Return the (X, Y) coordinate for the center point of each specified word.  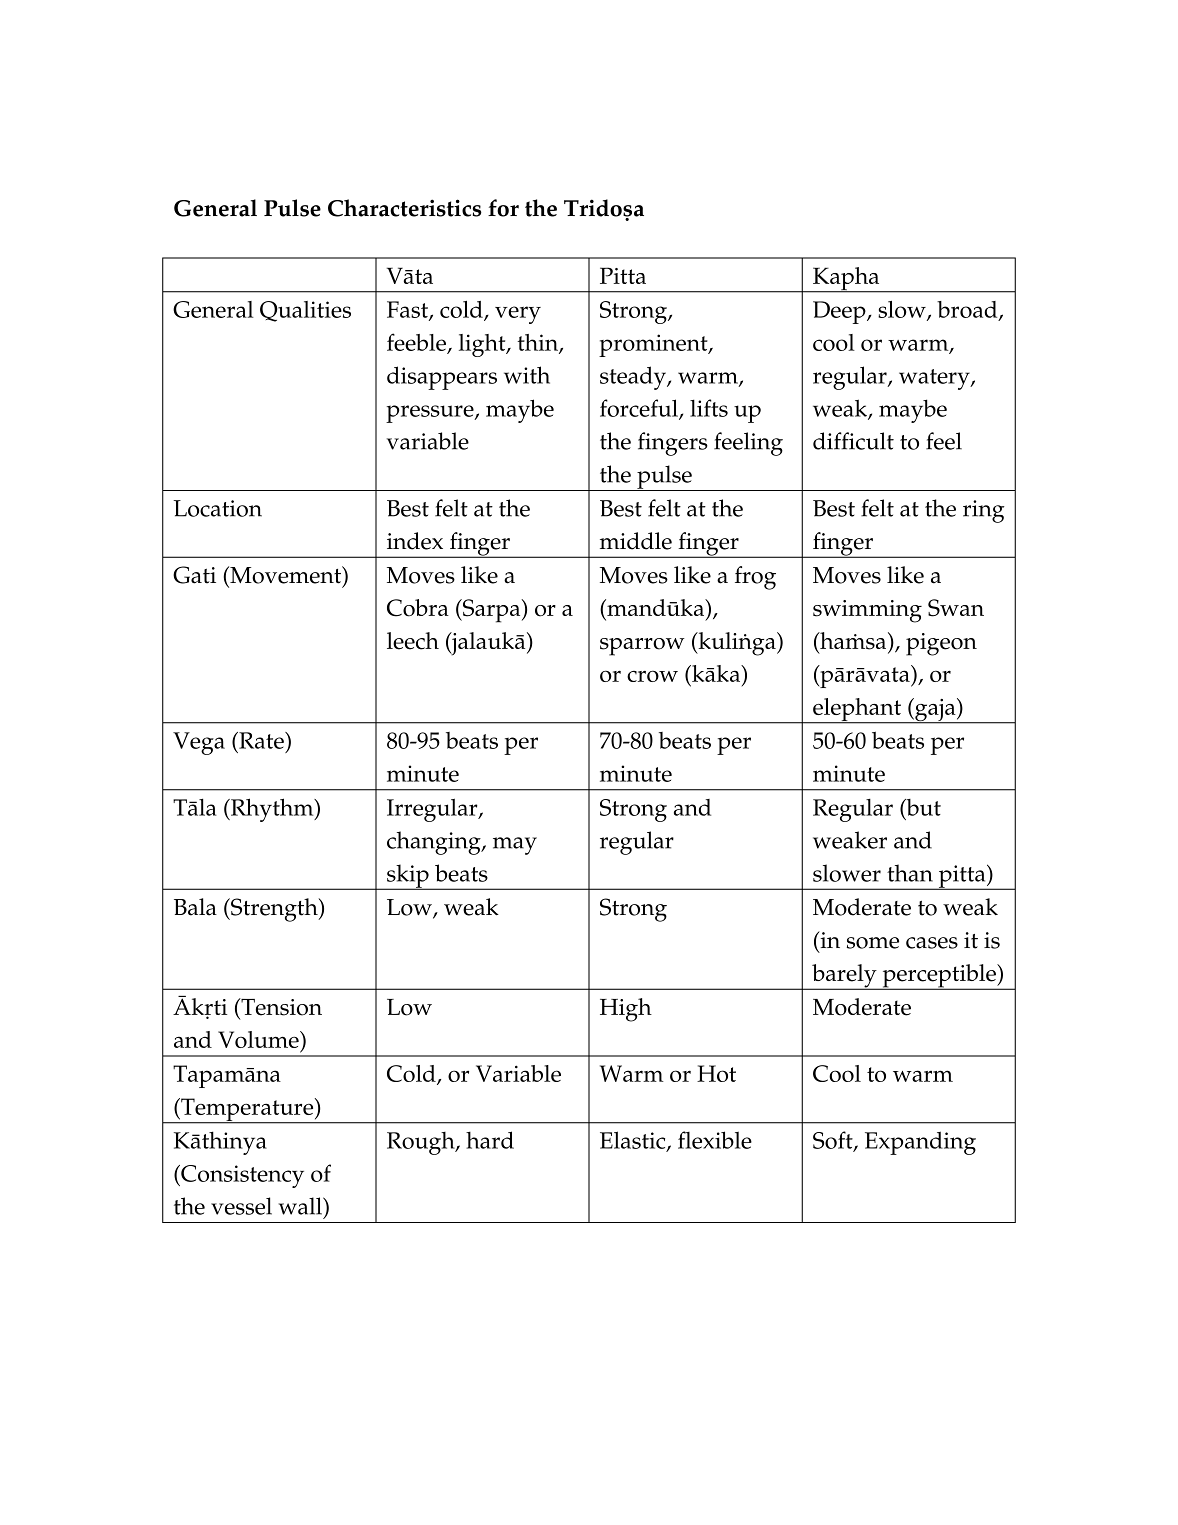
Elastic (634, 1141)
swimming (867, 611)
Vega (199, 743)
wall (301, 1206)
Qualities (305, 311)
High (626, 1010)
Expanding (920, 1143)
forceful (640, 409)
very (518, 315)
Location (217, 508)
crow (652, 676)
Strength (274, 910)
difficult (853, 441)
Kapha (846, 280)
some (873, 943)
